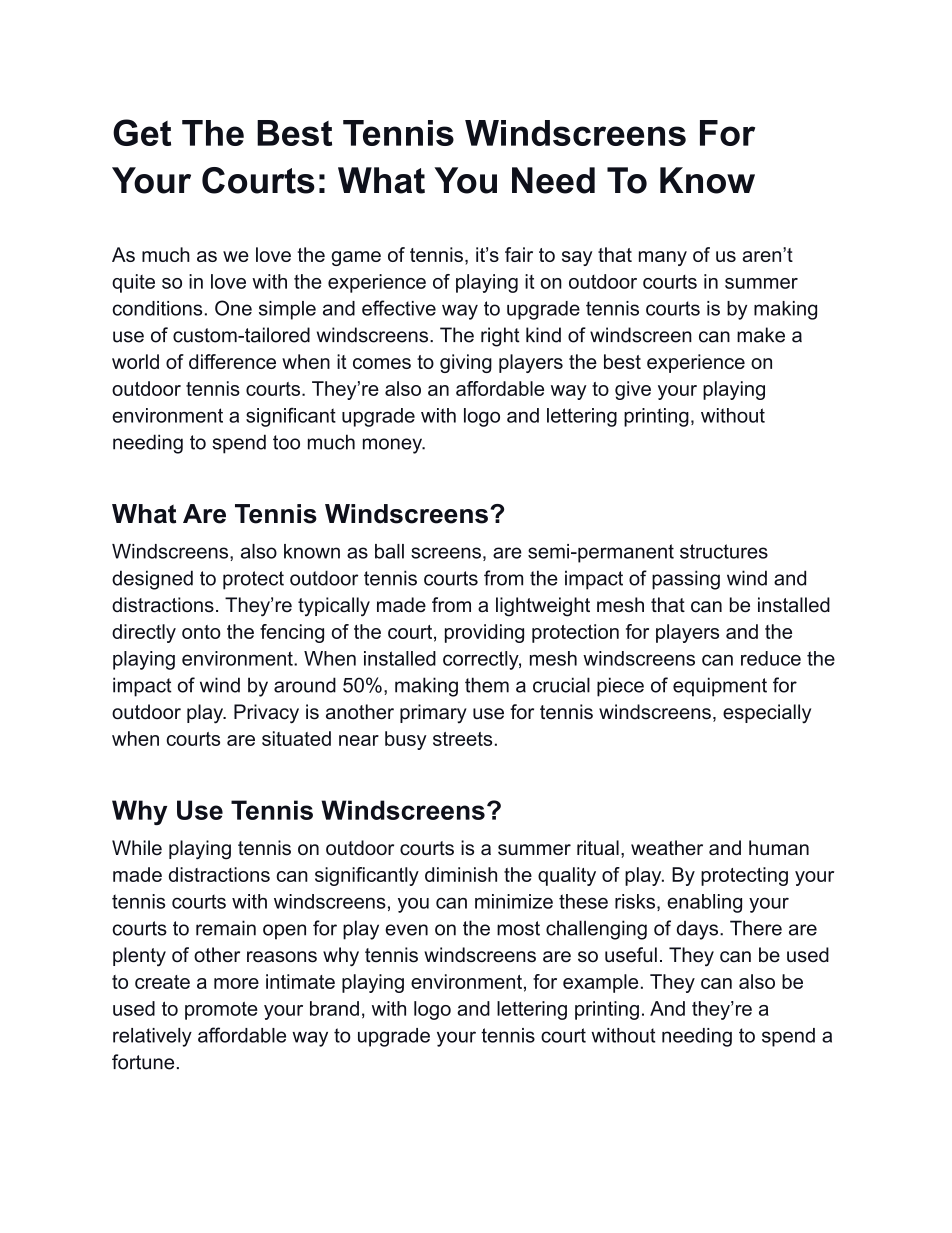 The image size is (952, 1233). Describe the element at coordinates (519, 254) in the screenshot. I see `fair` at that location.
